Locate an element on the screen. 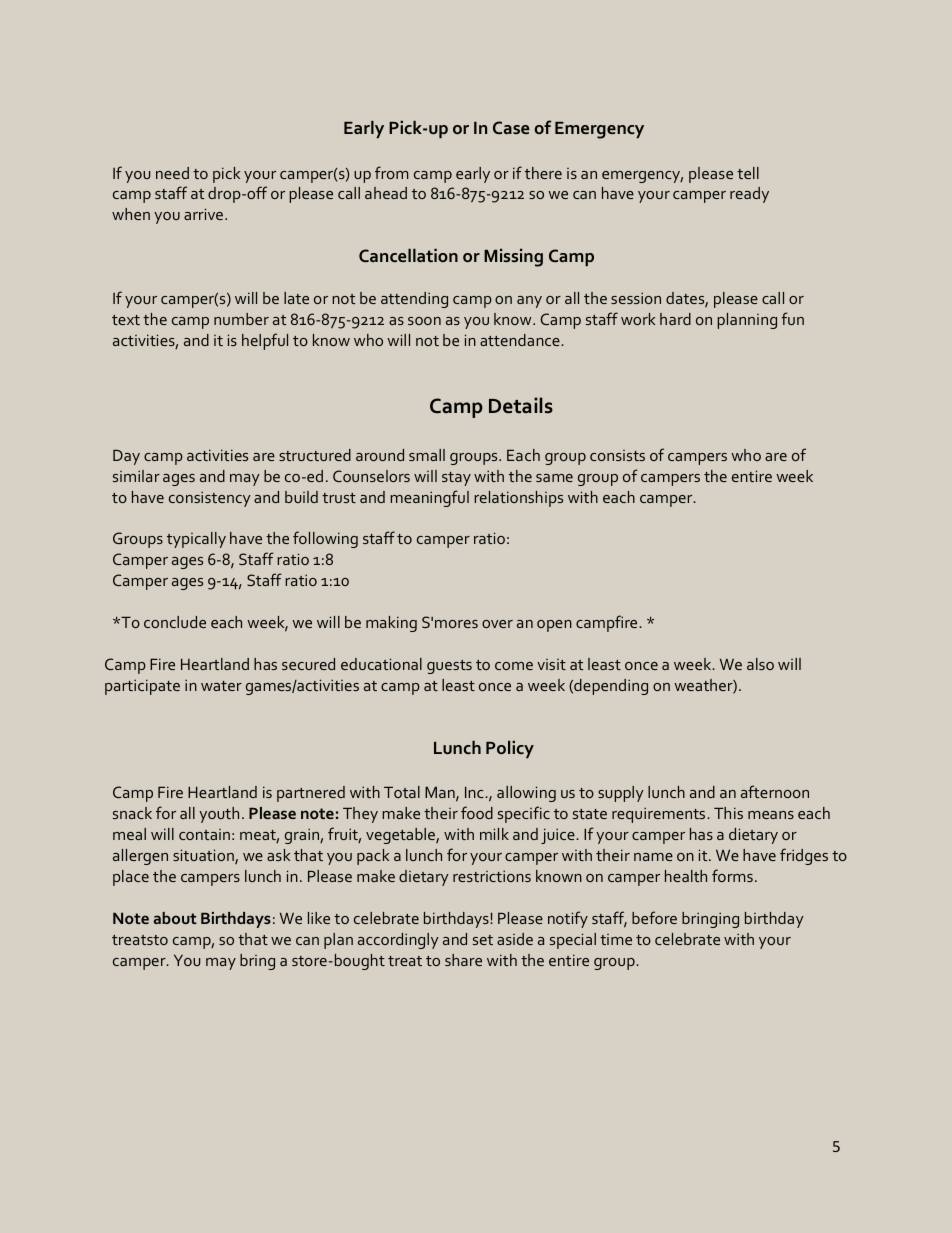 The width and height of the screenshot is (952, 1233). set is located at coordinates (483, 940).
